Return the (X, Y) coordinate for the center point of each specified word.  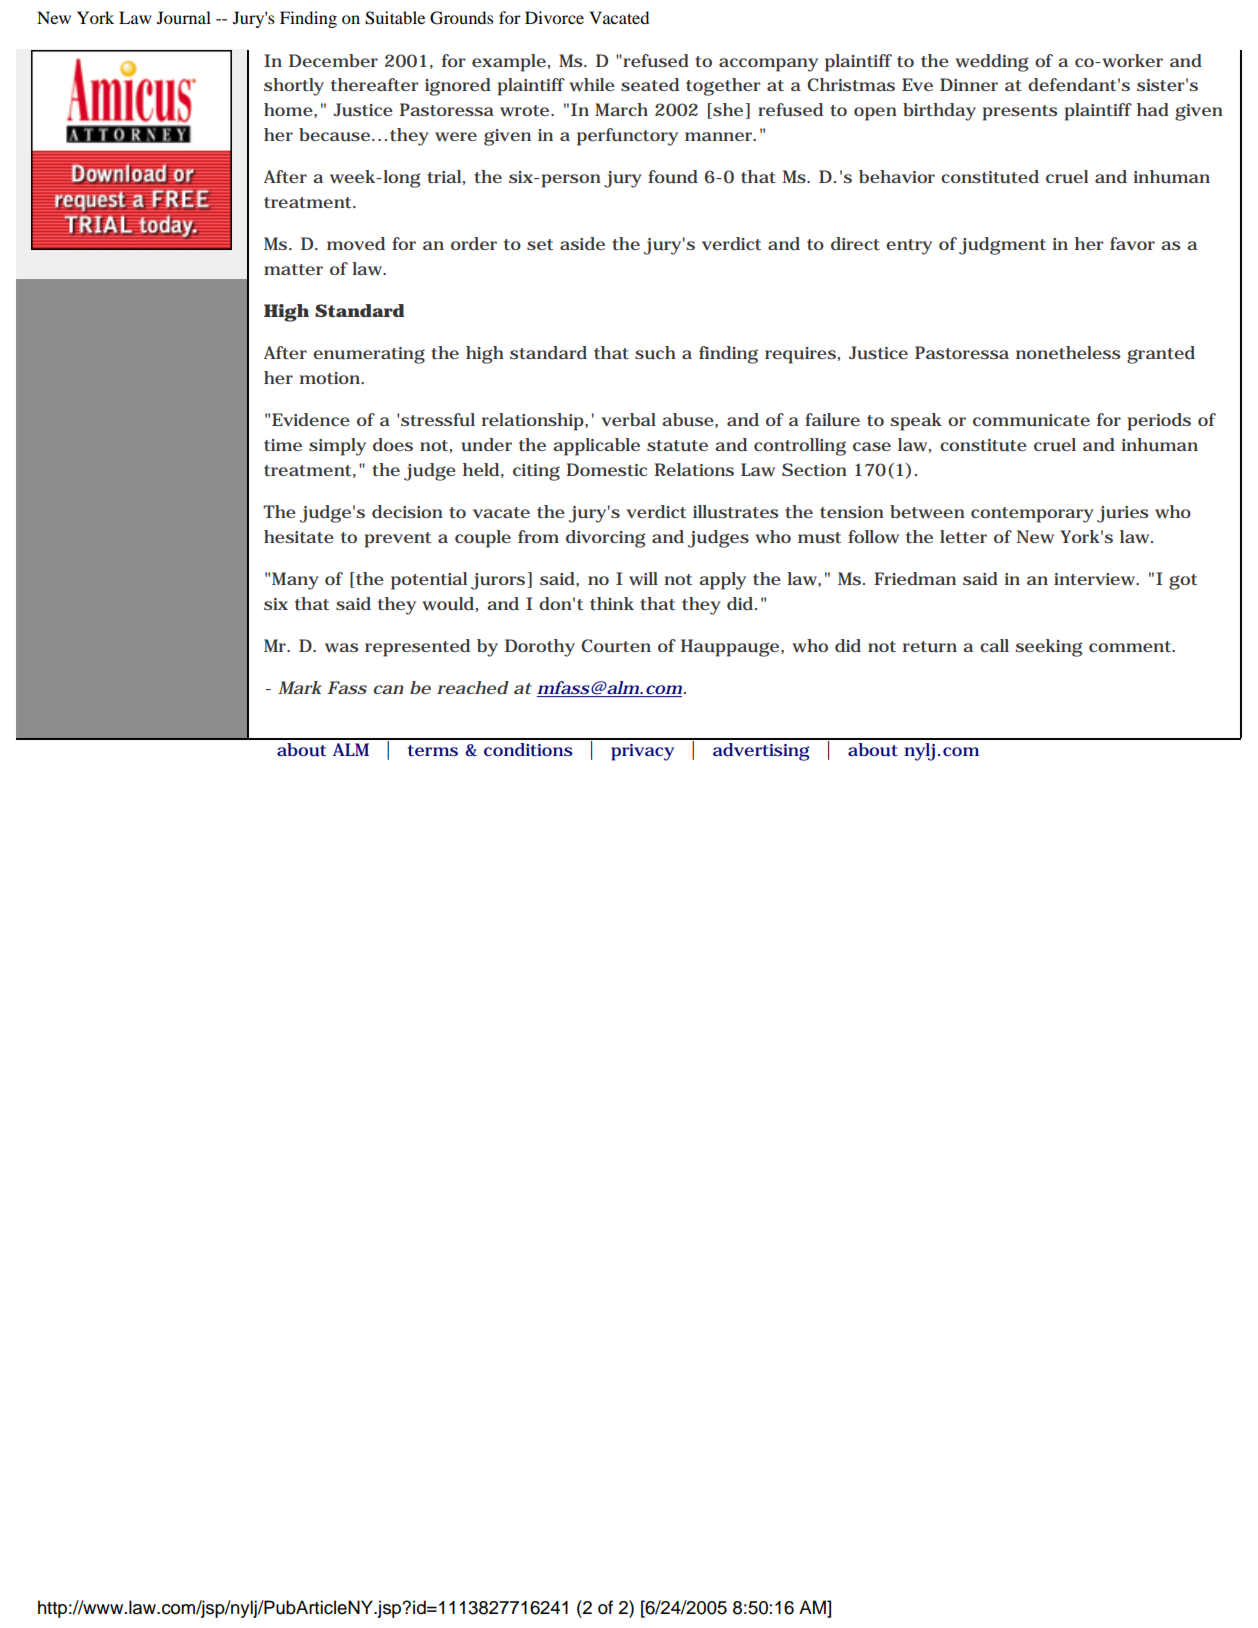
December (333, 60)
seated (650, 84)
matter (293, 269)
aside (582, 243)
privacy (642, 752)
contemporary (1032, 515)
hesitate (299, 536)
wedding (991, 63)
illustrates (735, 511)
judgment (1002, 246)
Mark (300, 687)
